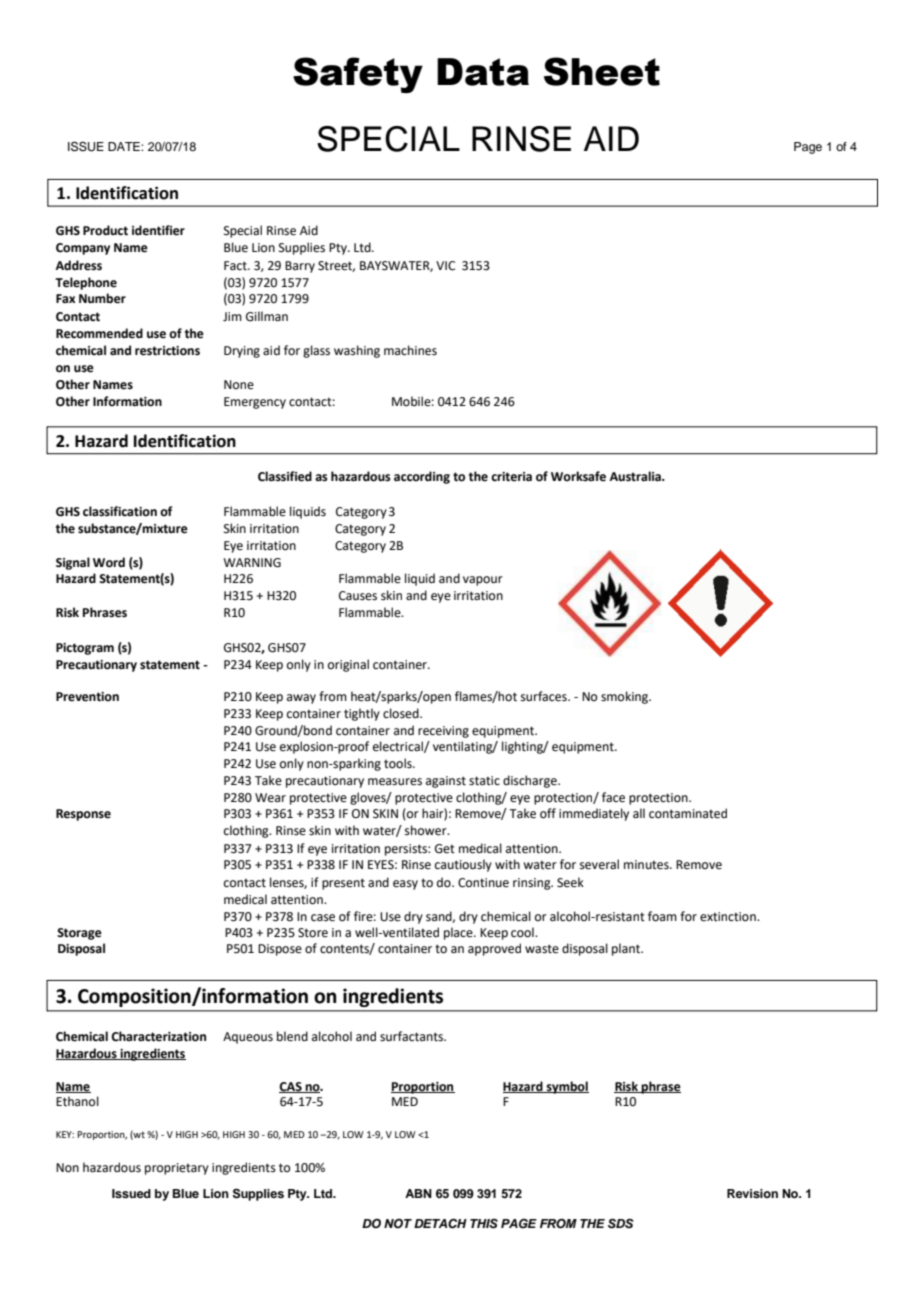 Image resolution: width=924 pixels, height=1307 pixels. Describe the element at coordinates (418, 1193) in the page. I see `ABN` at that location.
